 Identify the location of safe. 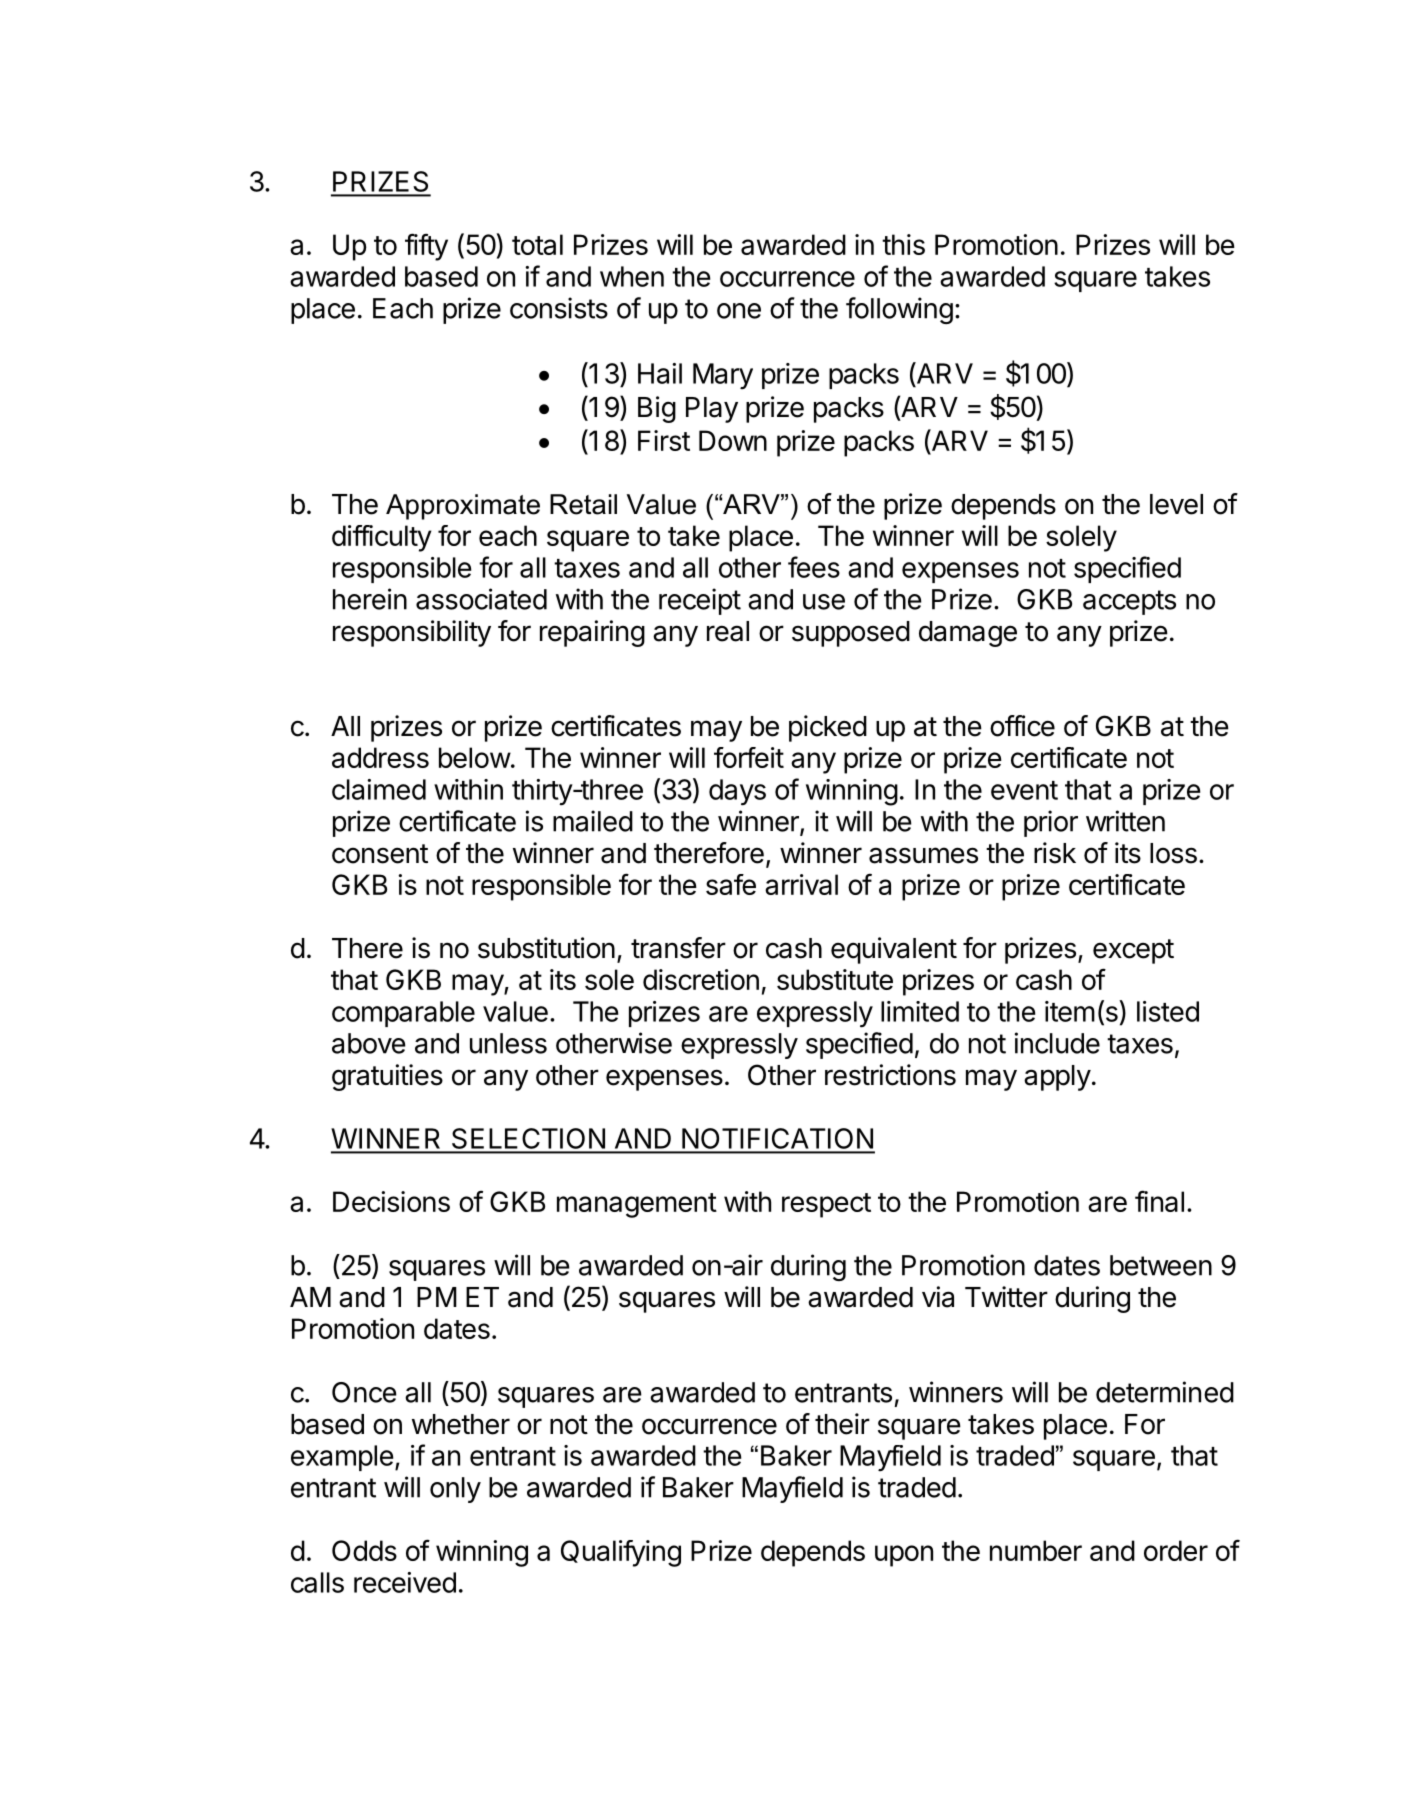
(731, 884).
